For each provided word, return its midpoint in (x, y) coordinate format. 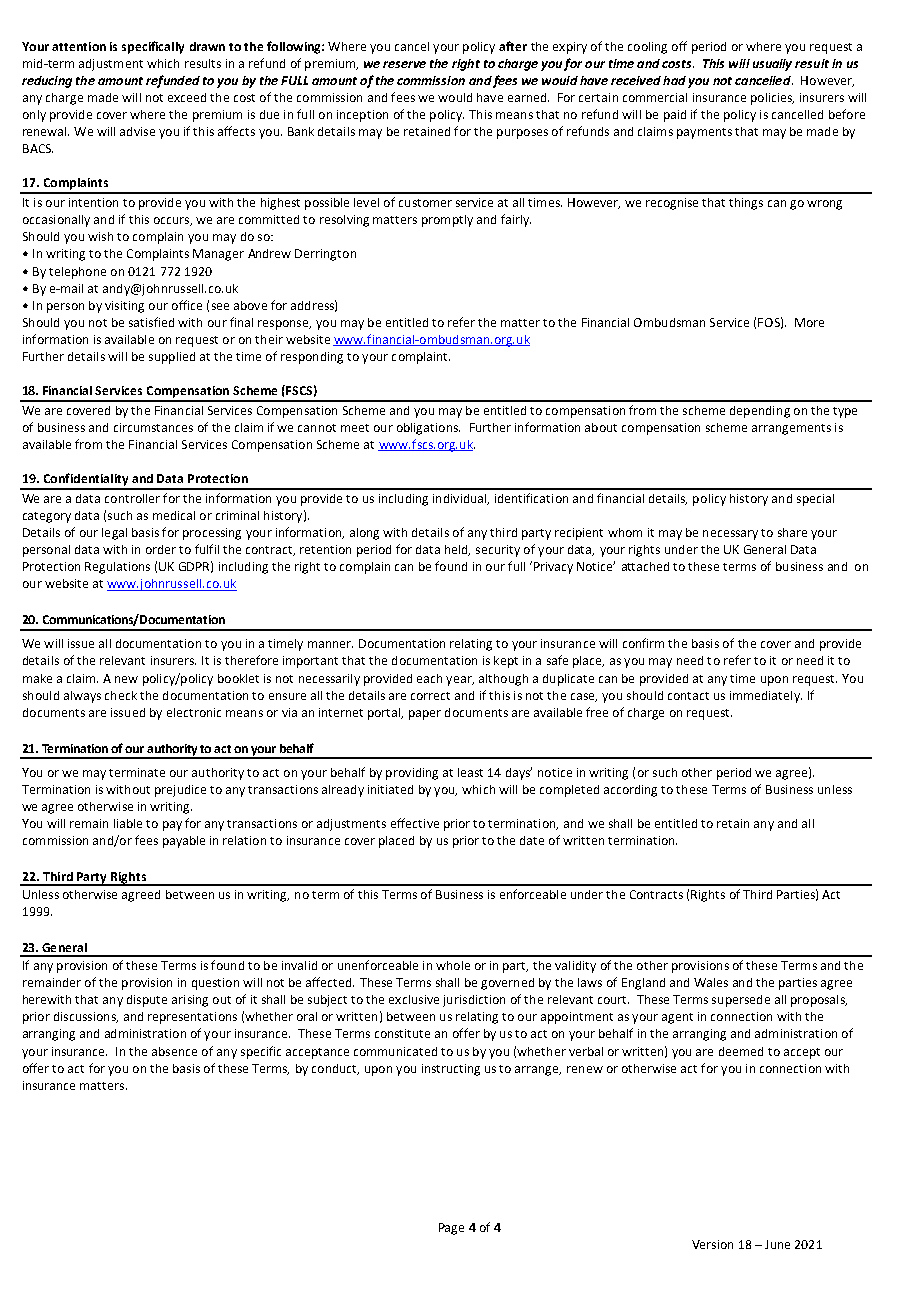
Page (451, 1229)
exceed (187, 97)
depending (760, 412)
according (630, 791)
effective (415, 823)
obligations (428, 429)
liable (128, 823)
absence (174, 1051)
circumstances (153, 427)
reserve (404, 64)
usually (772, 65)
